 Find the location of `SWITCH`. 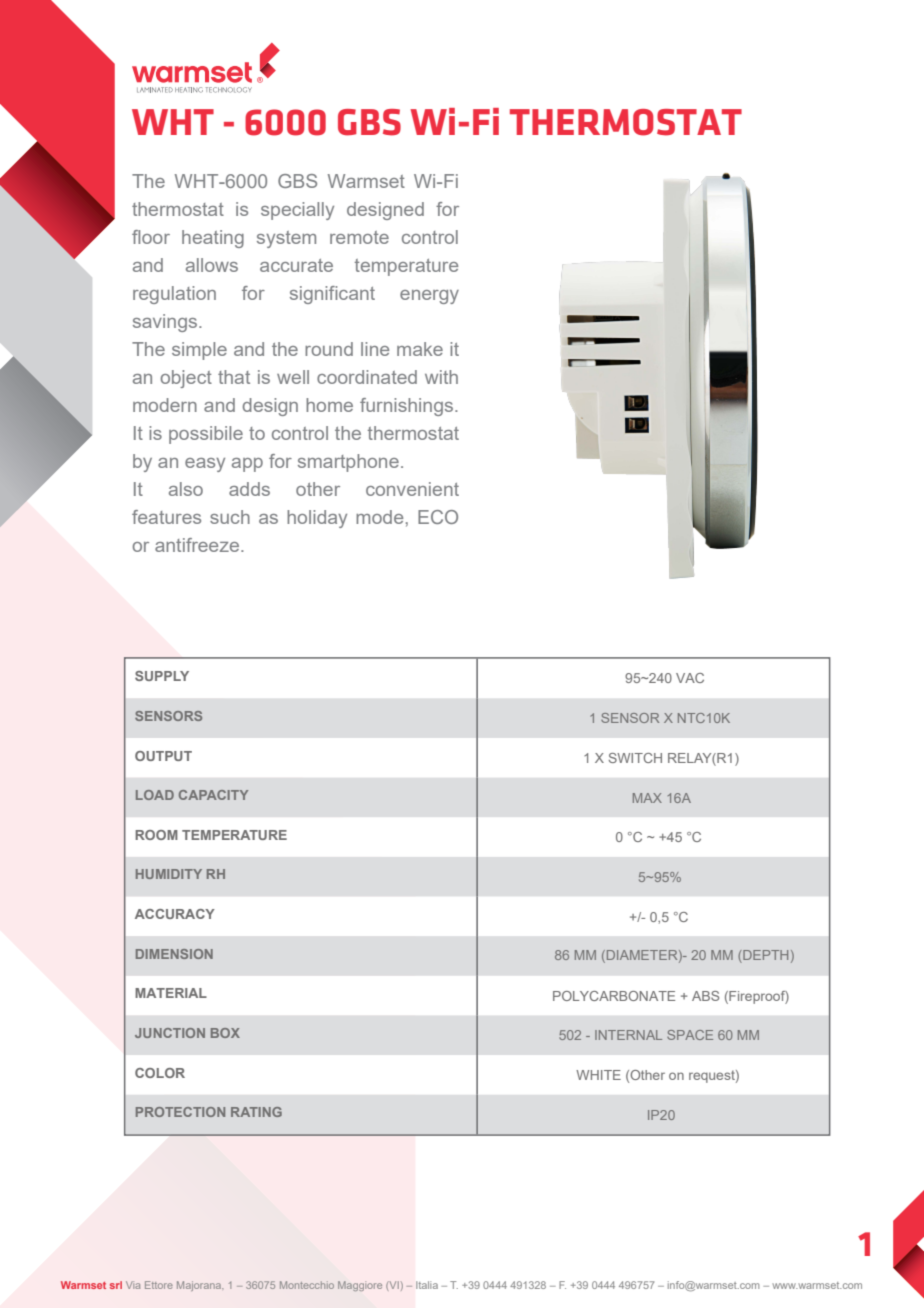

SWITCH is located at coordinates (635, 758).
